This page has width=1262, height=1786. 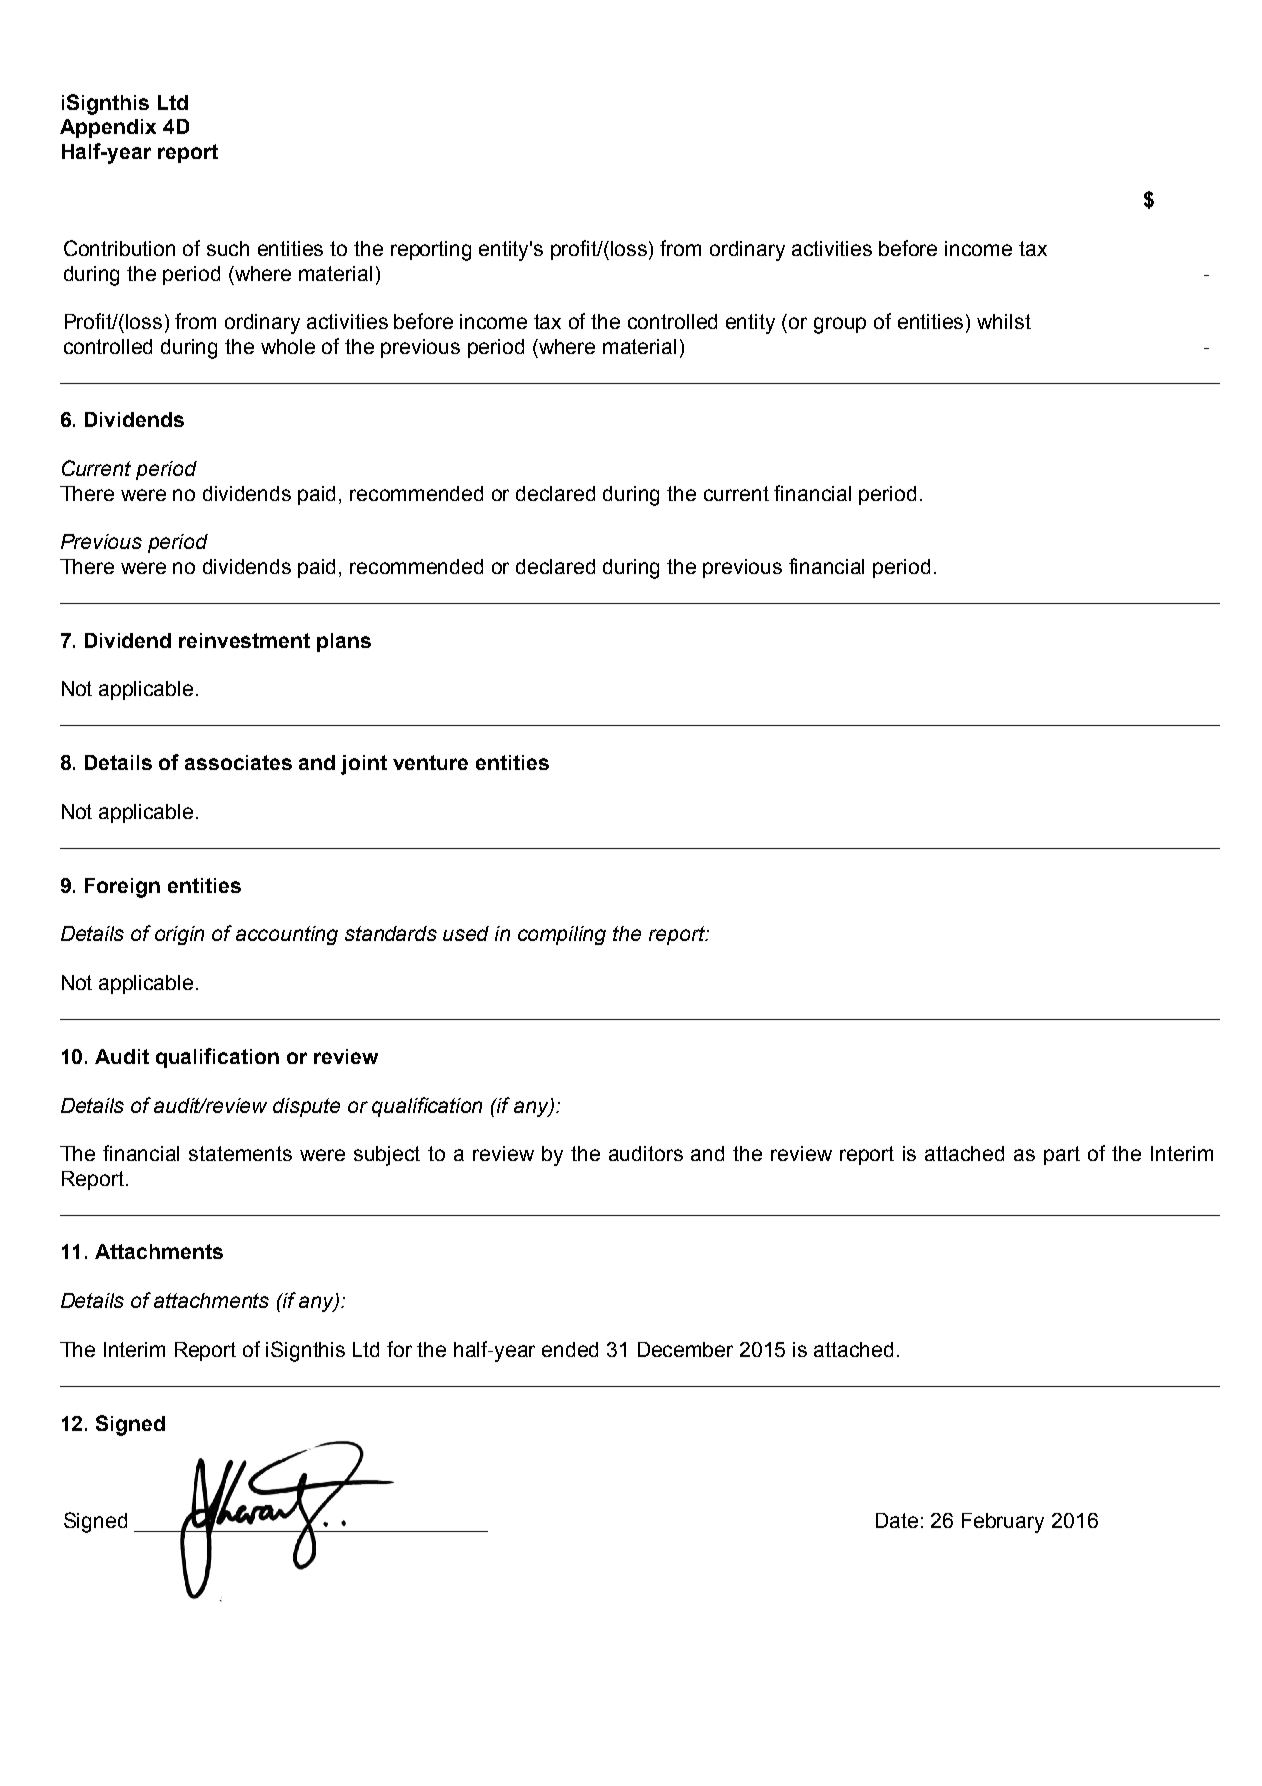 I want to click on statements, so click(x=240, y=1153).
